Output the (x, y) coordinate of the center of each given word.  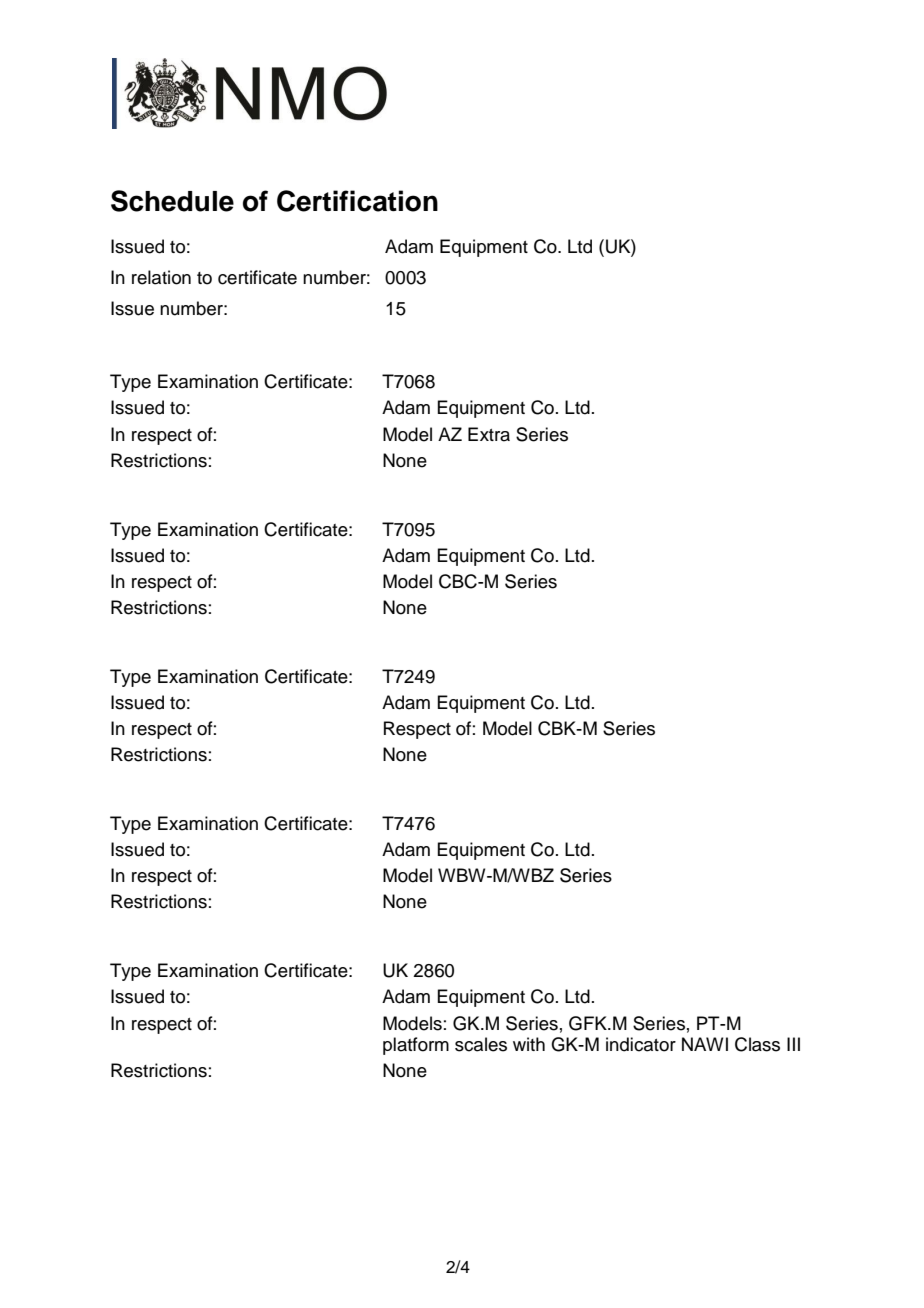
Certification (357, 201)
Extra (489, 434)
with (529, 1044)
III (793, 1044)
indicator (641, 1044)
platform (416, 1046)
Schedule (172, 201)
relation (161, 277)
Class (757, 1044)
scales (481, 1044)
